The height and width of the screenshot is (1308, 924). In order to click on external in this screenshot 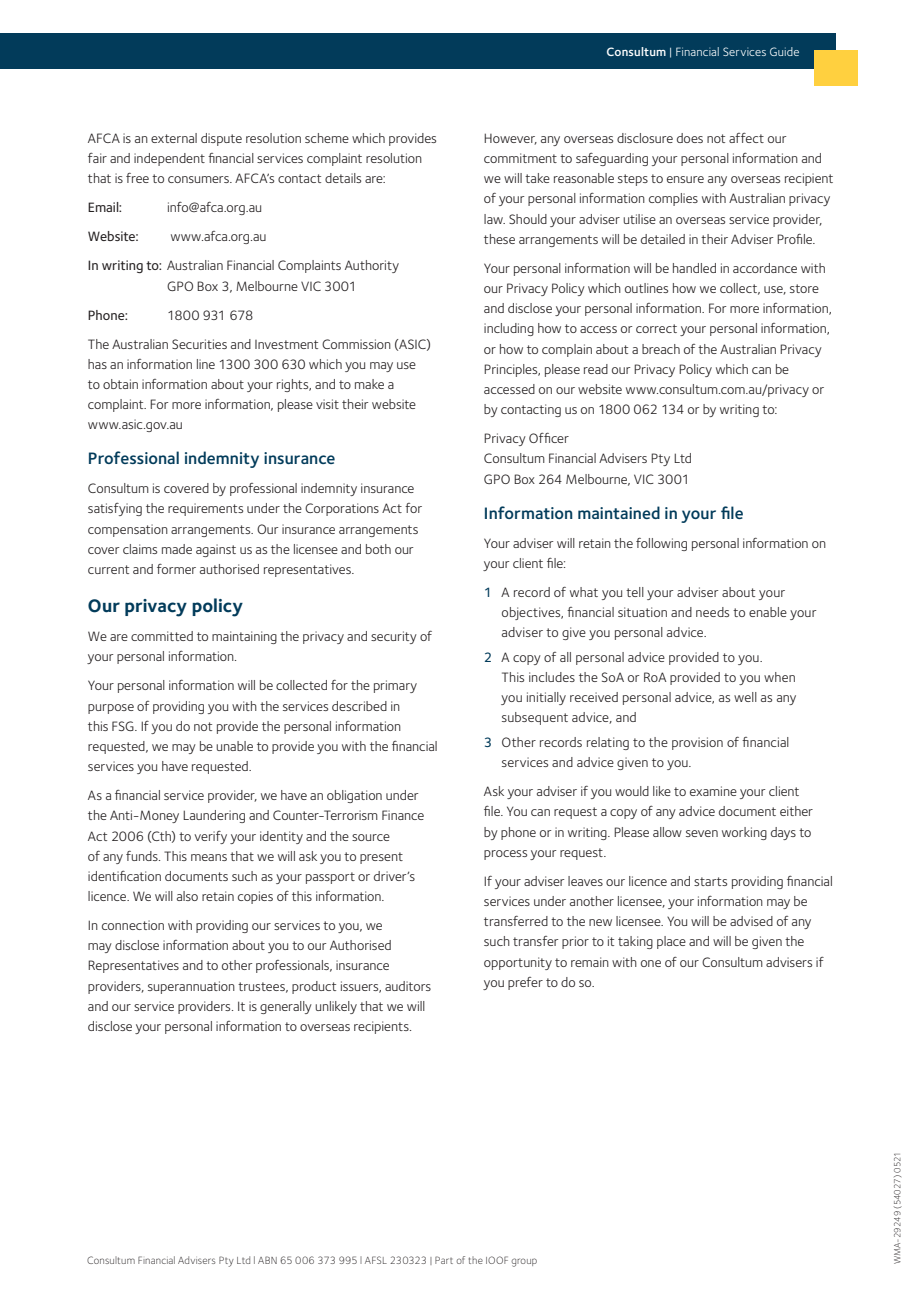, I will do `click(174, 138)`.
